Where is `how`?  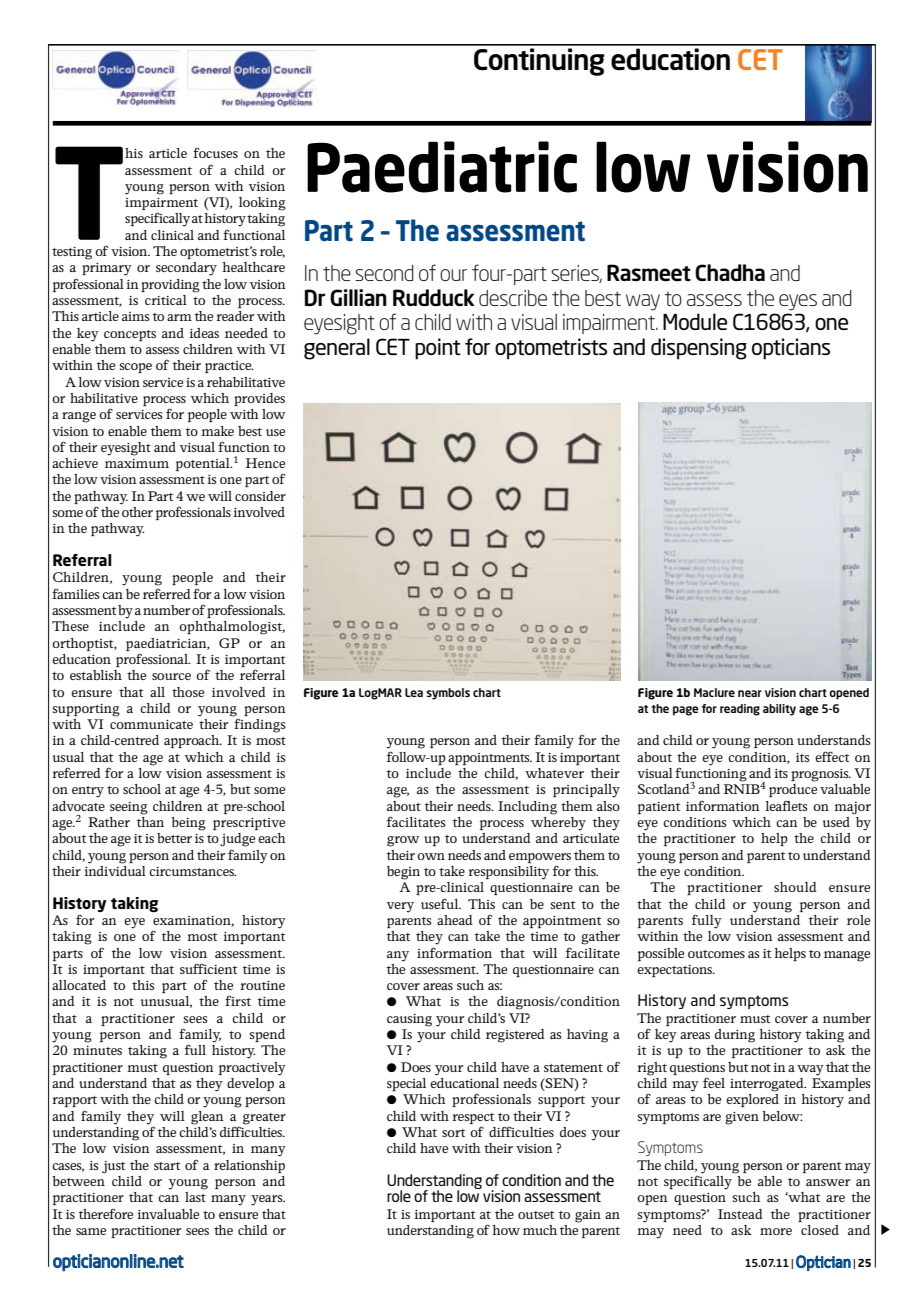 how is located at coordinates (506, 1230).
